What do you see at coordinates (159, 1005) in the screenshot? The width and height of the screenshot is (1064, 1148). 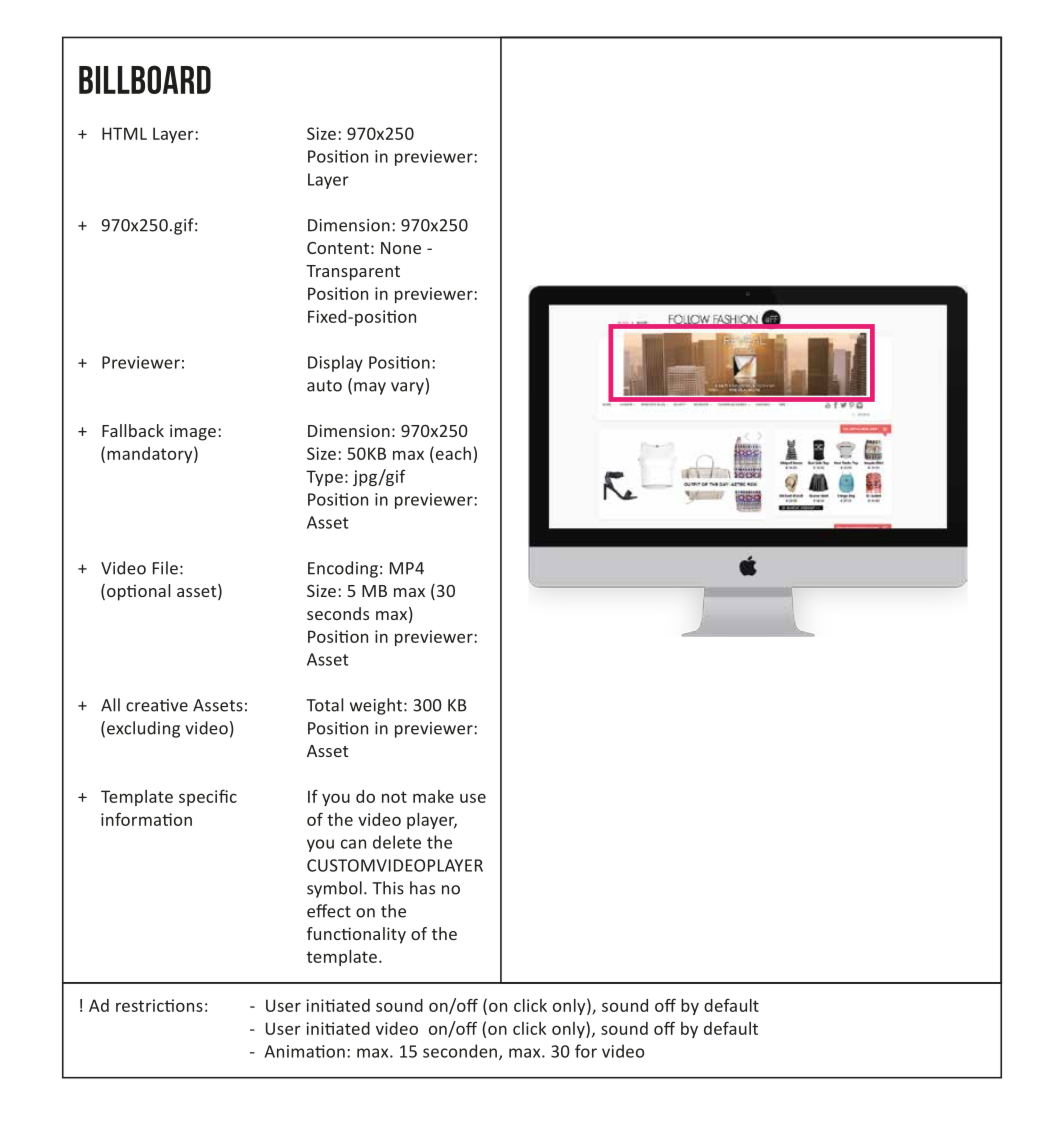 I see `restrictions` at bounding box center [159, 1005].
